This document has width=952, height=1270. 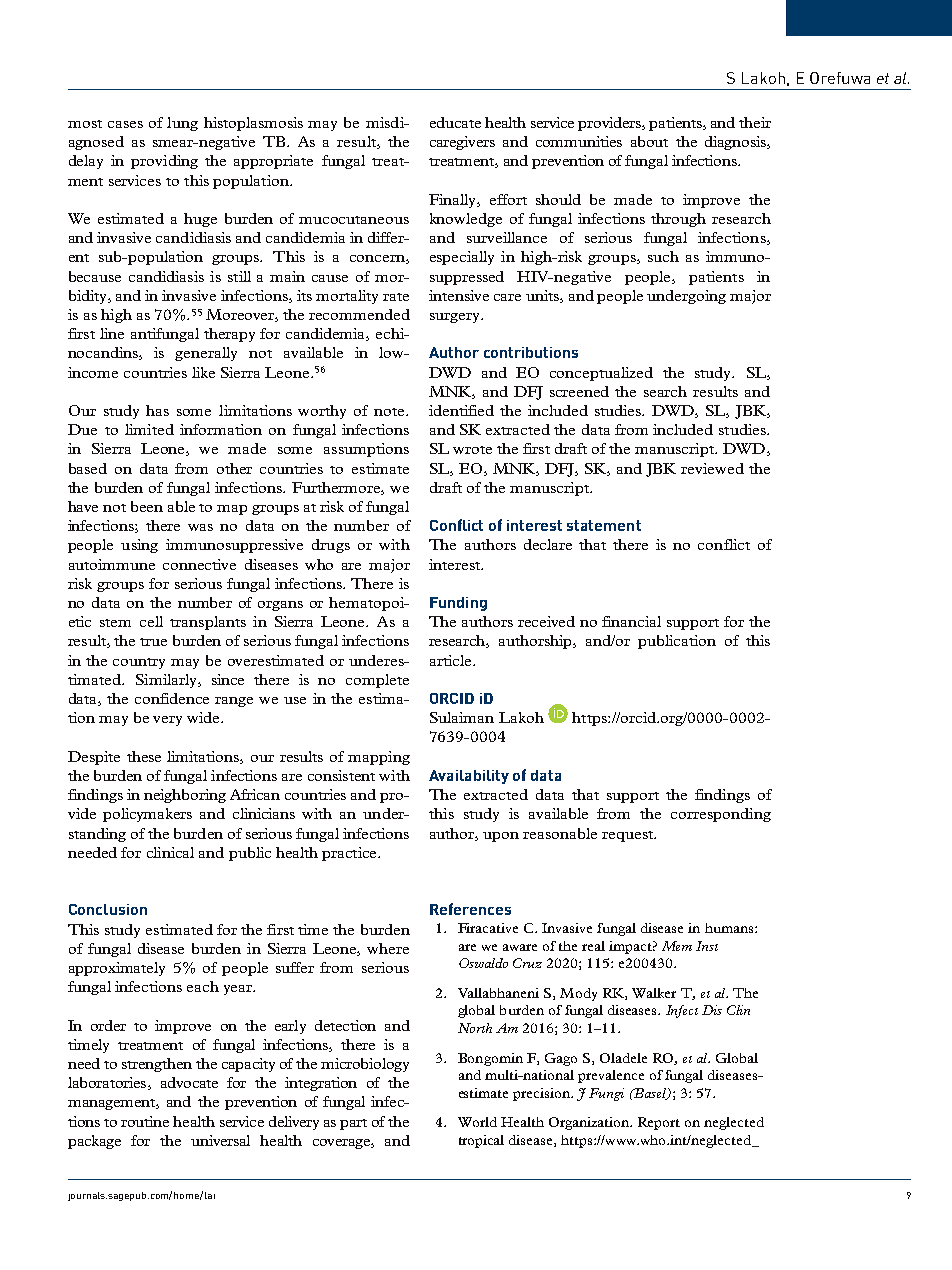 What do you see at coordinates (145, 1121) in the document?
I see `routine` at bounding box center [145, 1121].
